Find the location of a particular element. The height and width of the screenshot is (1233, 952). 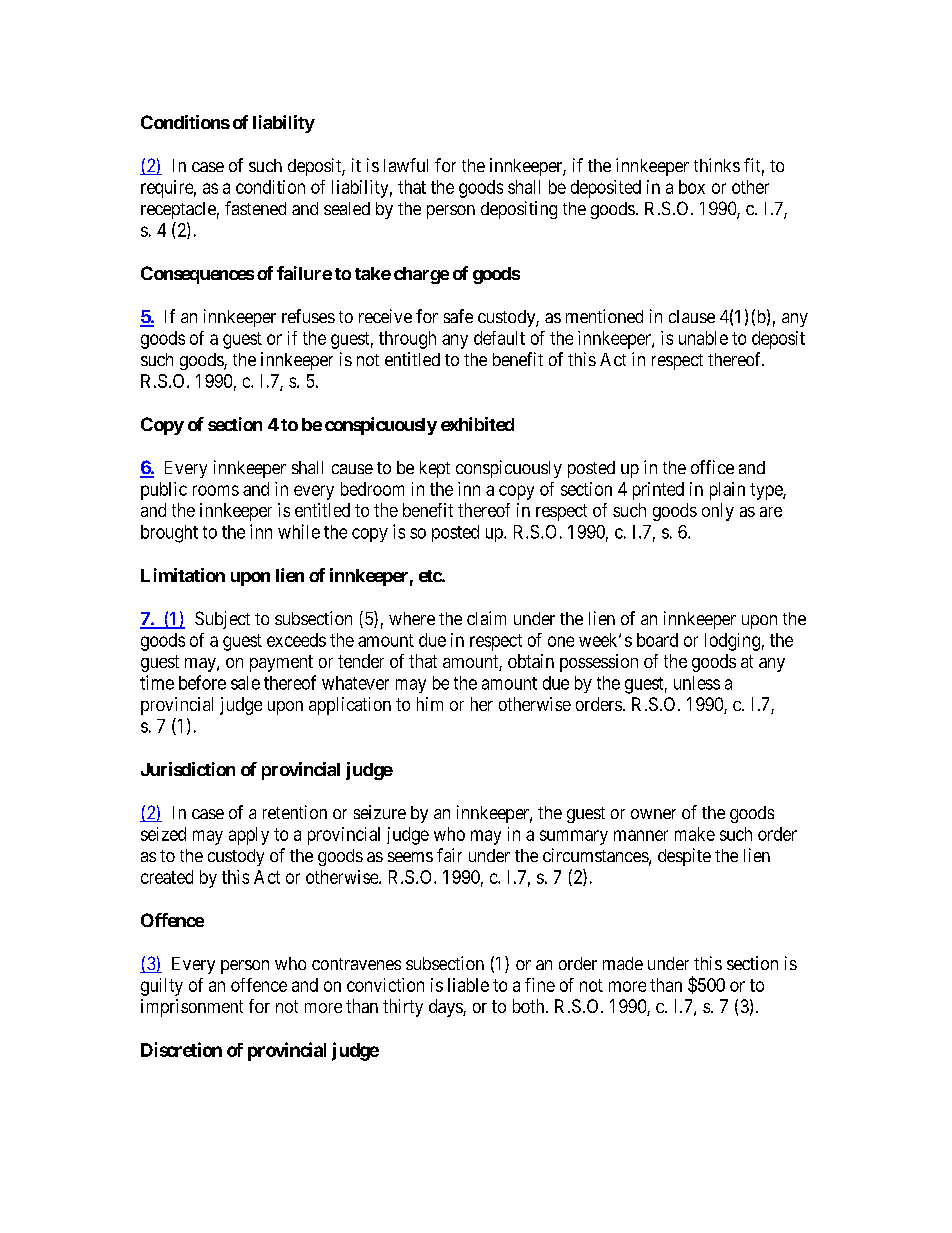

office is located at coordinates (712, 467).
